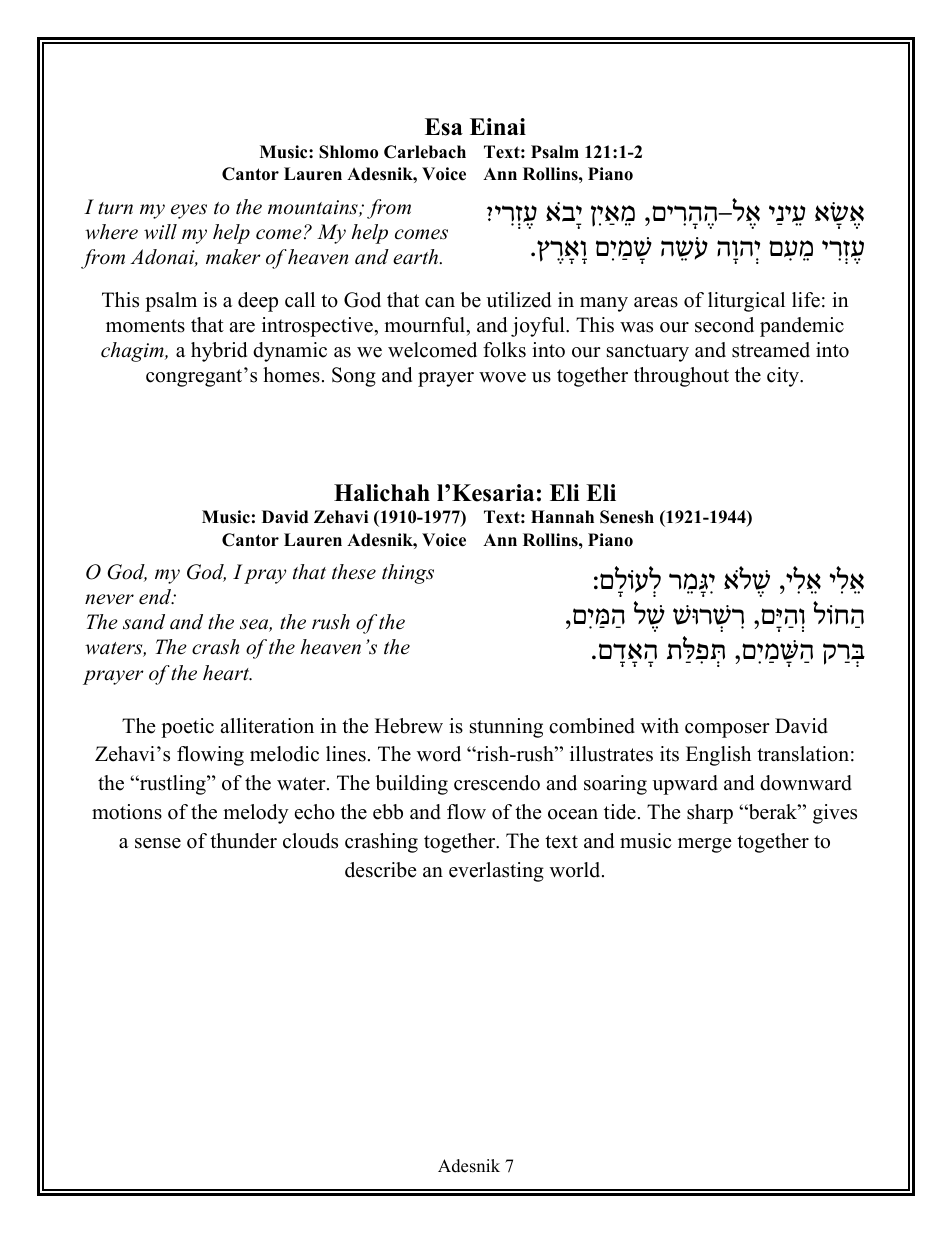 The width and height of the image is (952, 1233). I want to click on moments, so click(145, 326).
